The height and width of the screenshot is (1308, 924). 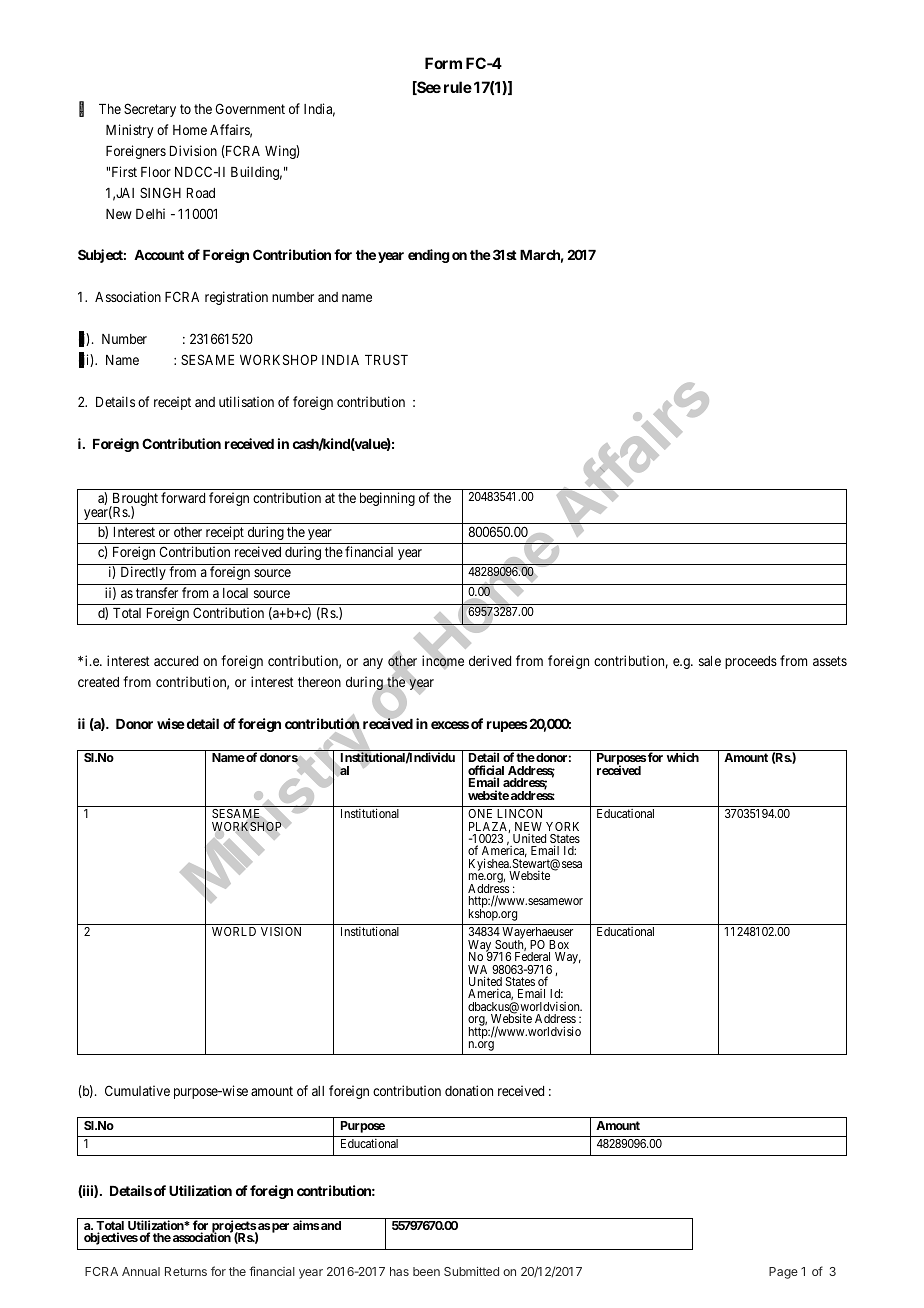 I want to click on Page, so click(x=783, y=1273).
